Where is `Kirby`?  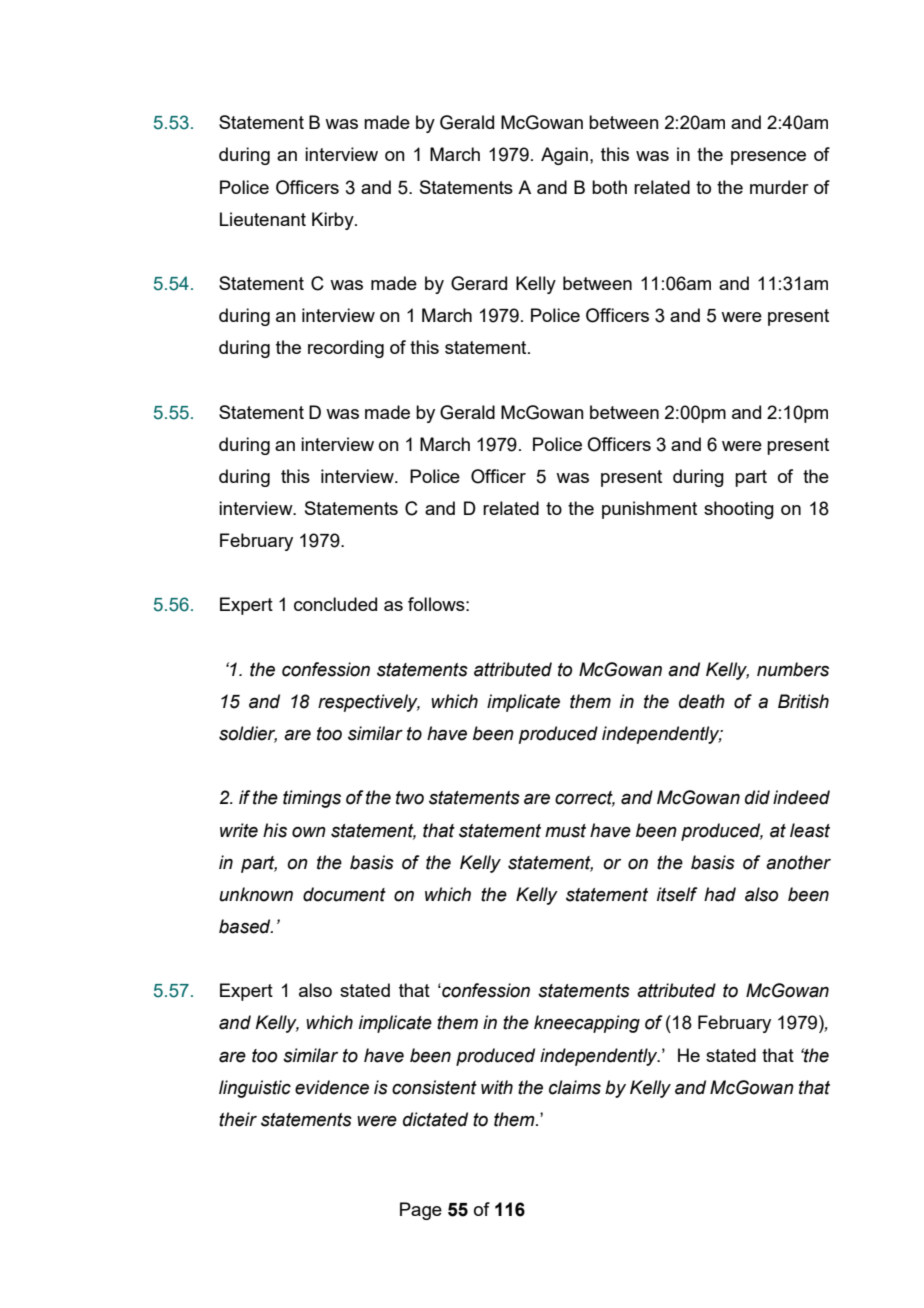 Kirby is located at coordinates (334, 221).
